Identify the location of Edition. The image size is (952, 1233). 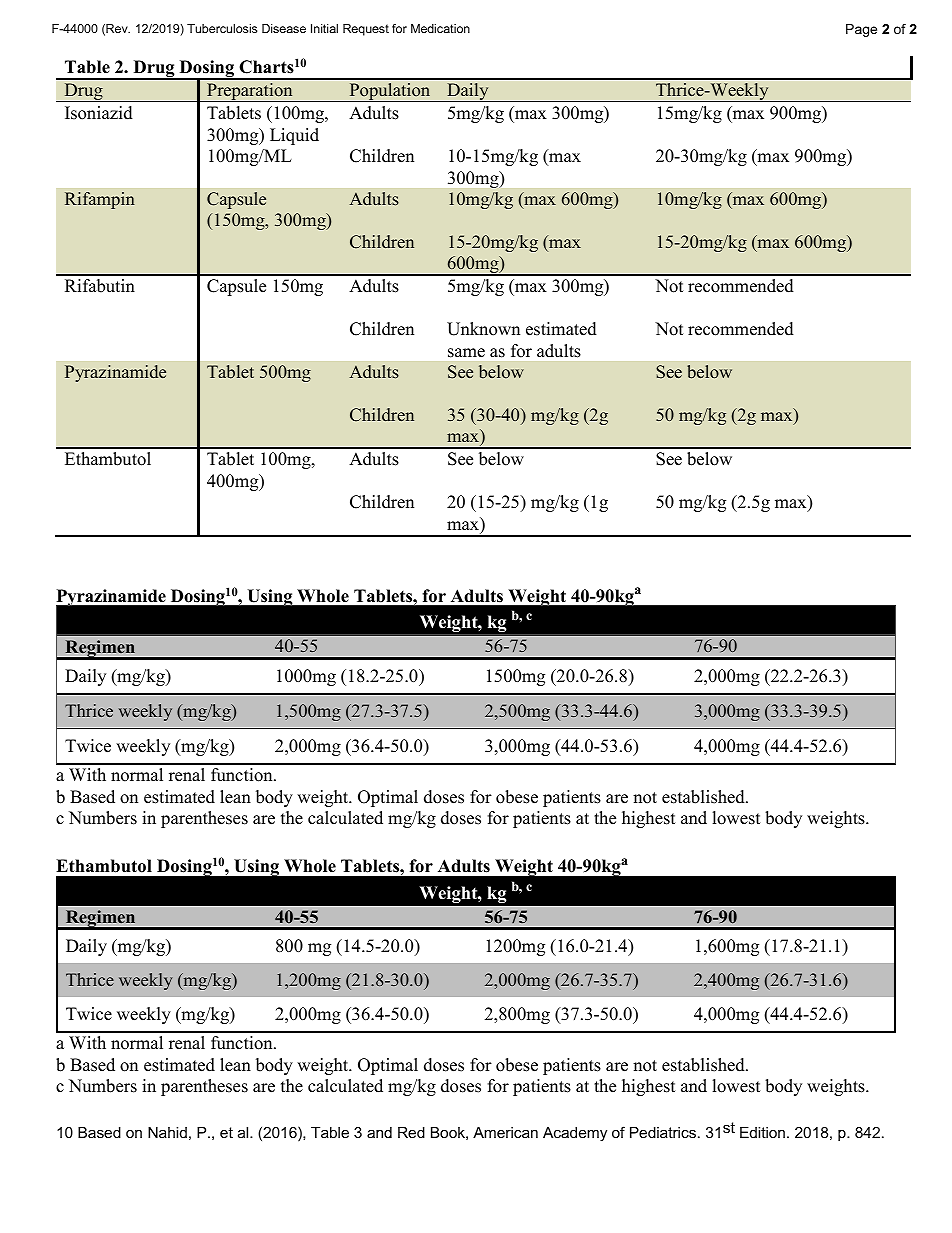
(762, 1132).
